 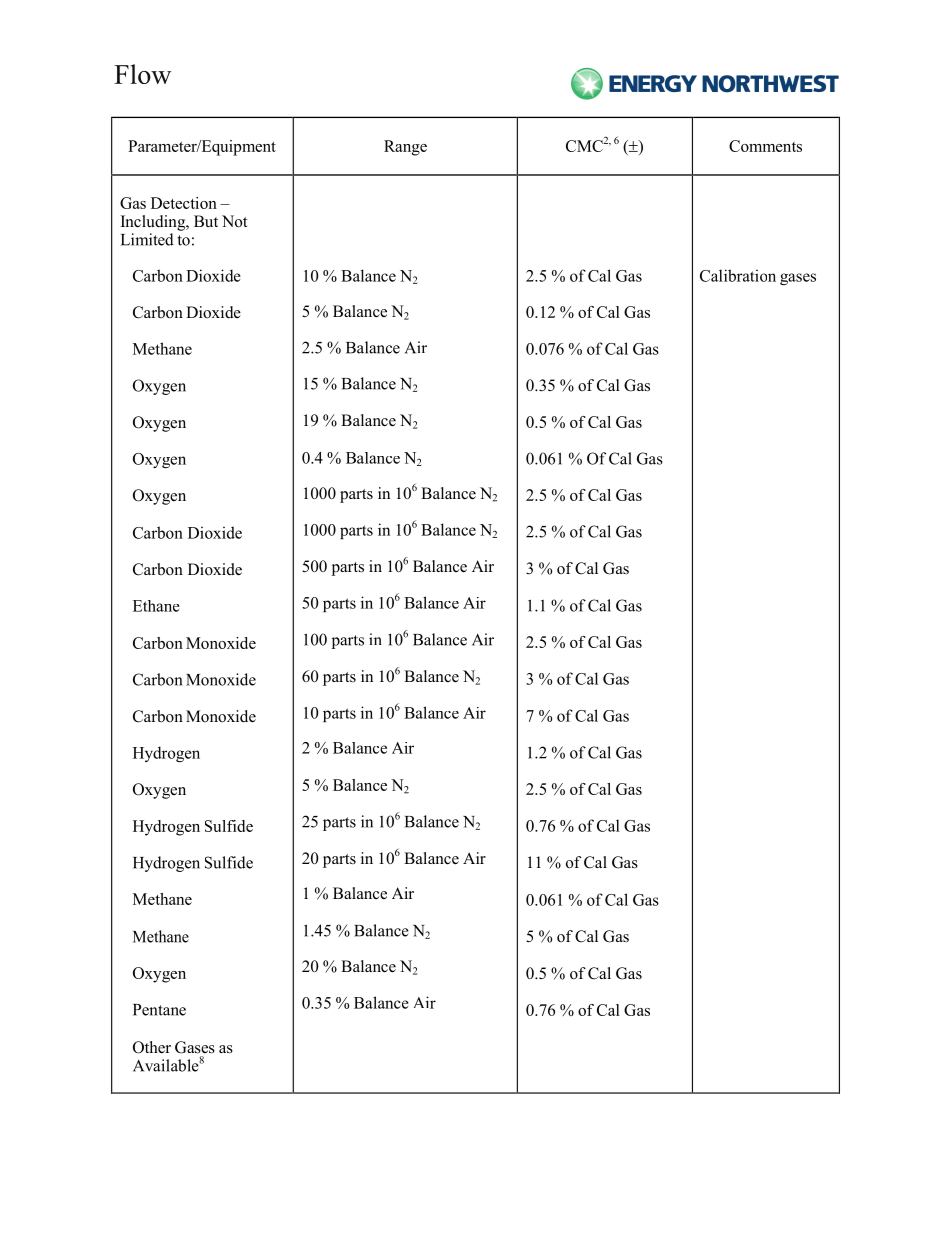 What do you see at coordinates (184, 203) in the screenshot?
I see `Detection` at bounding box center [184, 203].
